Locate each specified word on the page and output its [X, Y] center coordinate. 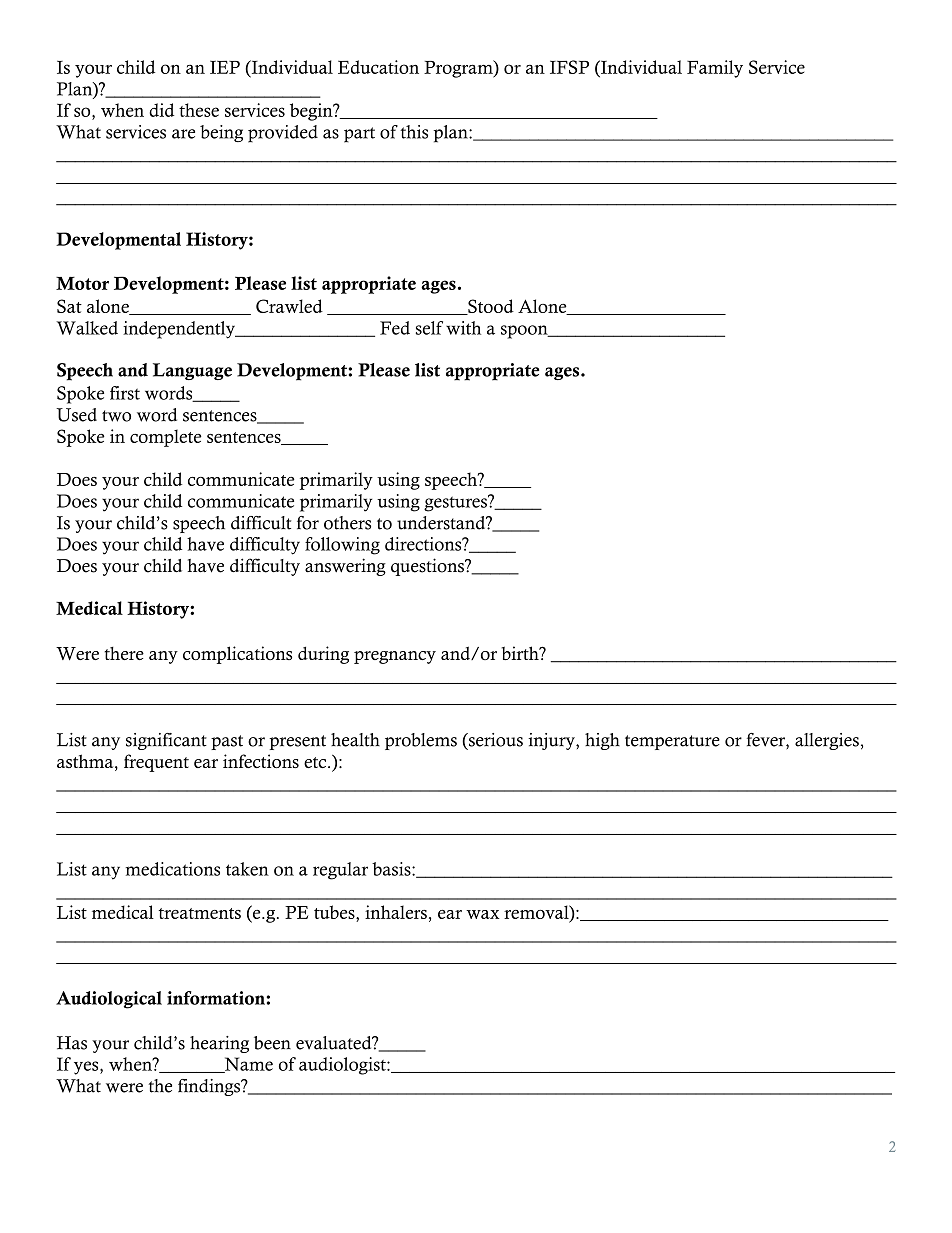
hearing [219, 1044]
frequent [156, 763]
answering [345, 567]
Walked [87, 328]
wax [483, 914]
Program [459, 69]
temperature [672, 742]
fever [767, 740]
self [429, 328]
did [161, 110]
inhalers [396, 912]
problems [421, 741]
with [463, 328]
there [124, 653]
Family [715, 69]
